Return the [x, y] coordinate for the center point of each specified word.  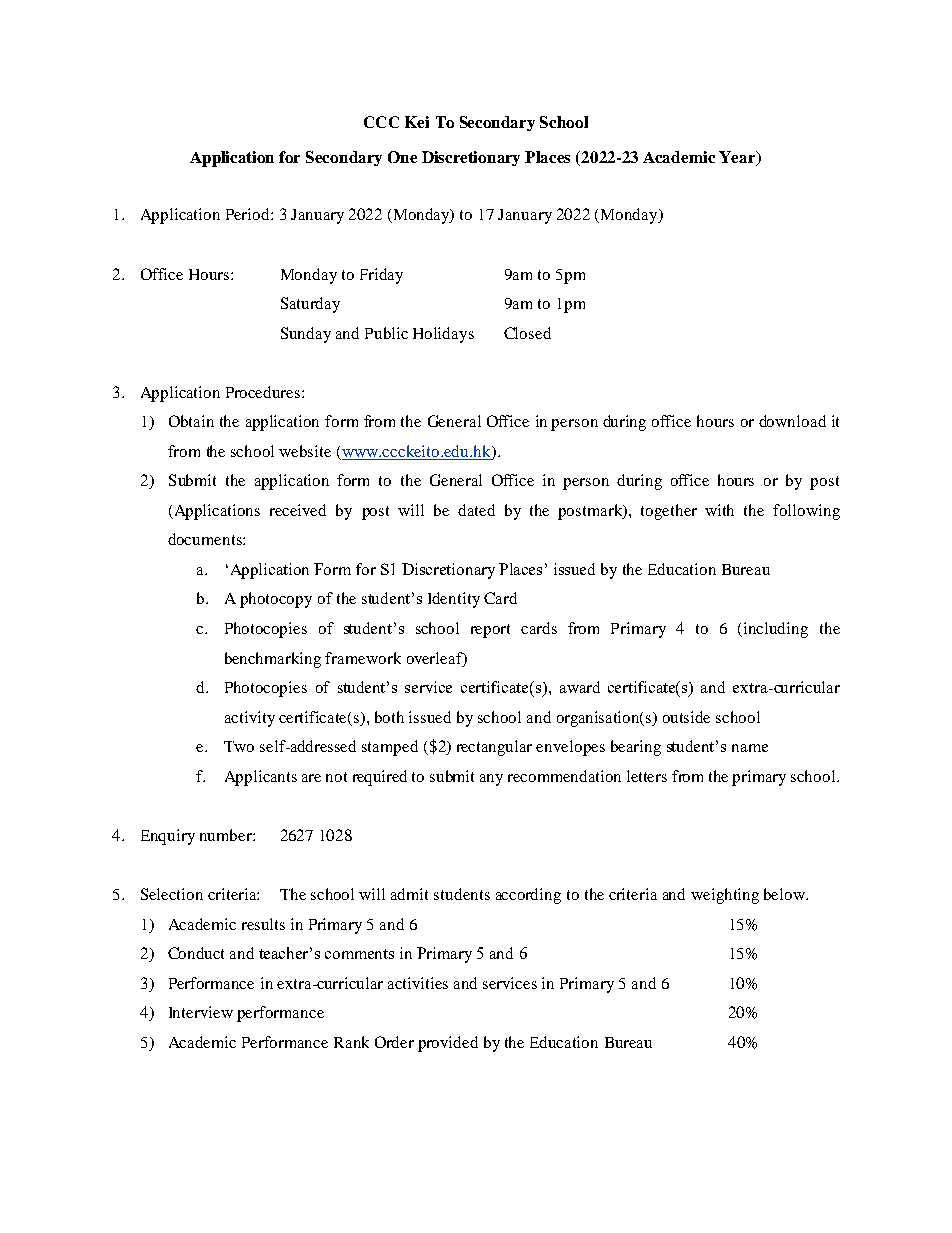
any [491, 780]
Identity [454, 600]
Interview [201, 1012]
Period [249, 214]
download [792, 421]
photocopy [276, 600]
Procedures [264, 392]
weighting [725, 896]
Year [738, 158]
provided [448, 1044]
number [227, 835]
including [776, 630]
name [750, 748]
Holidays [443, 335]
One [402, 157]
